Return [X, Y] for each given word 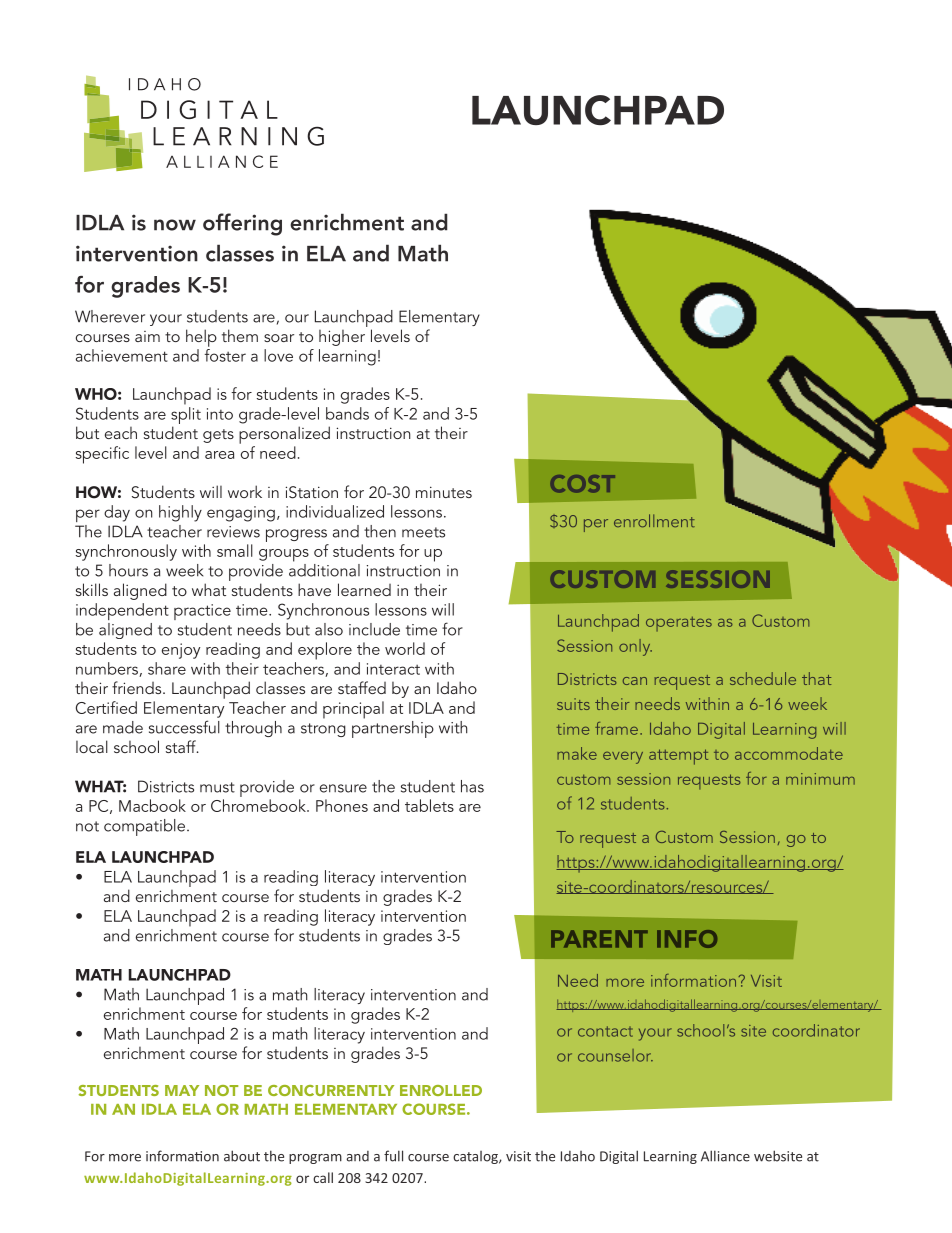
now [175, 225]
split [186, 417]
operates [679, 624]
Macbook [152, 805]
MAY [182, 1090]
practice [202, 612]
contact [605, 1031]
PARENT [599, 939]
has [472, 786]
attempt [678, 757]
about [242, 1156]
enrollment [654, 520]
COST [583, 484]
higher [342, 338]
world [405, 648]
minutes [444, 492]
